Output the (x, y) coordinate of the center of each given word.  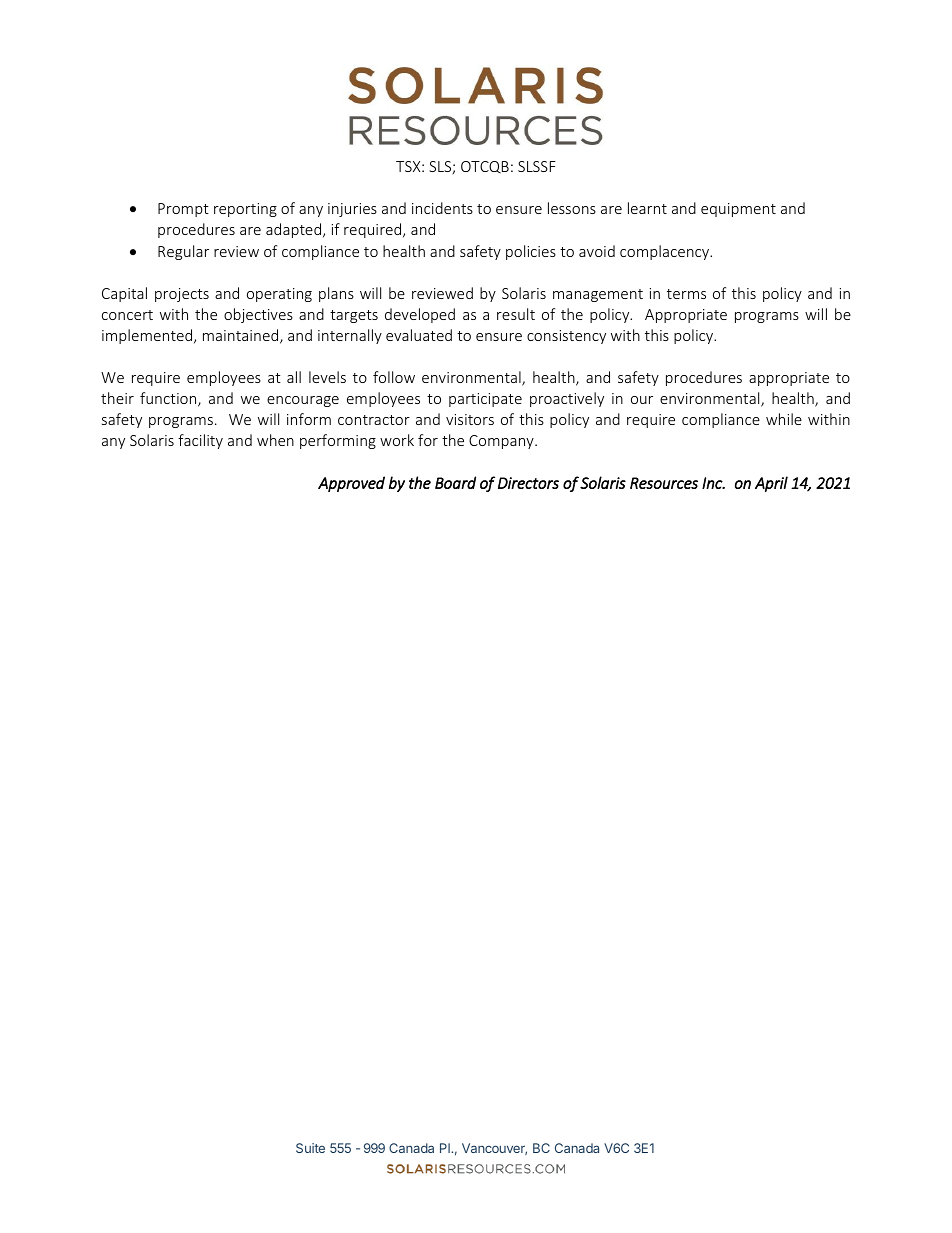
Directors (528, 483)
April (771, 484)
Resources (664, 483)
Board (455, 482)
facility (200, 441)
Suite (310, 1148)
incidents (442, 208)
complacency (666, 252)
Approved (351, 484)
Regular (183, 252)
